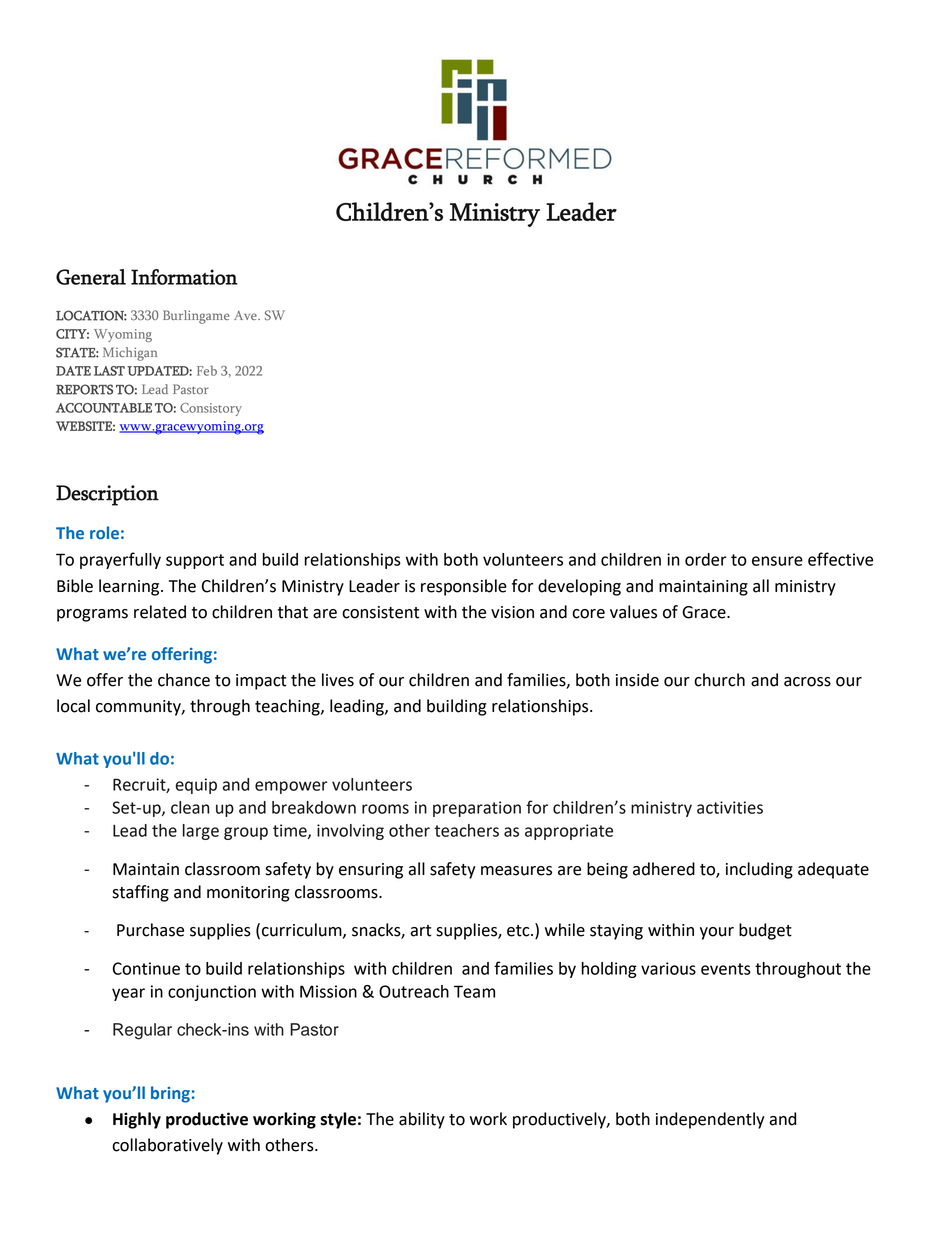  I want to click on order, so click(706, 559).
